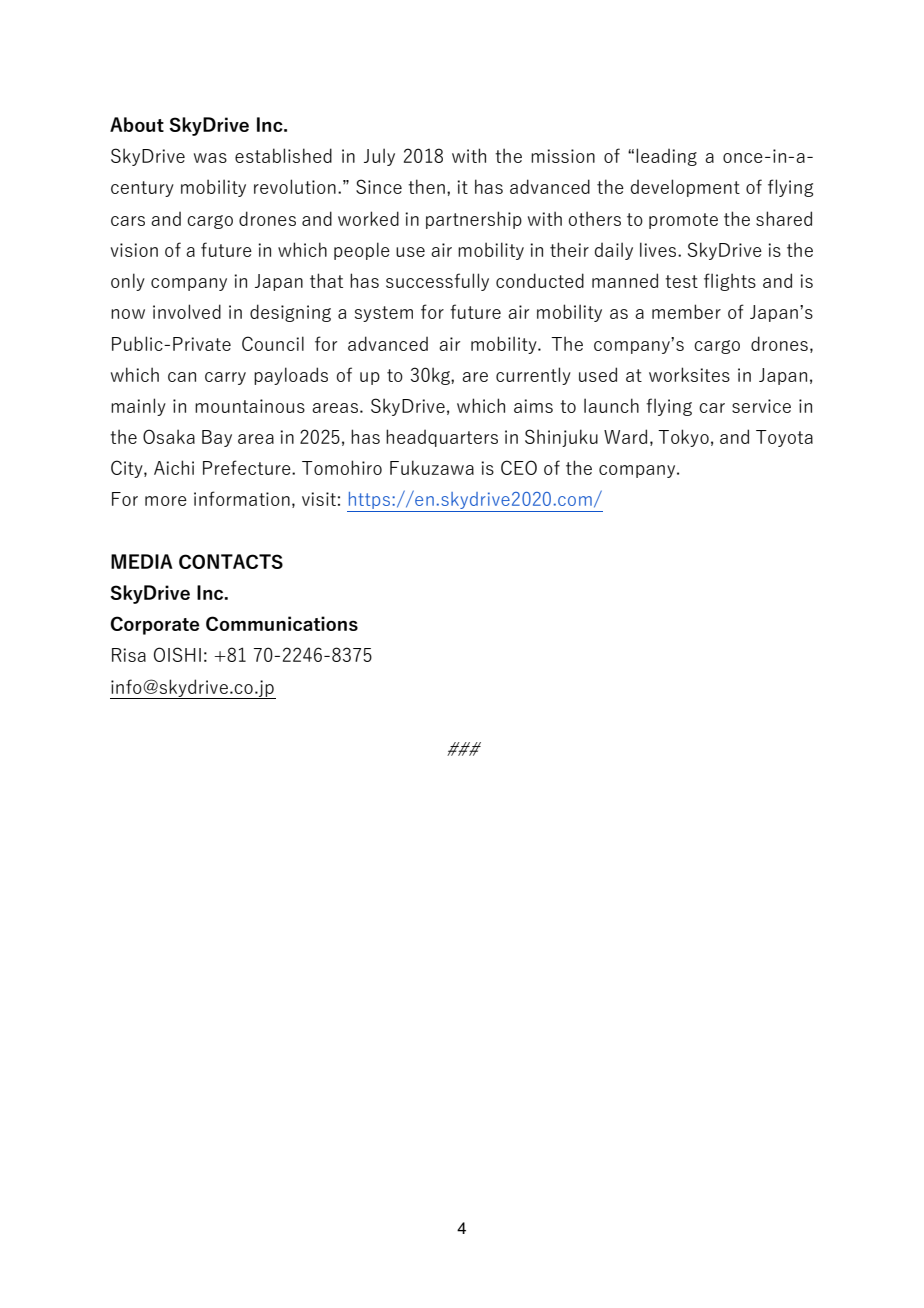  I want to click on more, so click(166, 501).
